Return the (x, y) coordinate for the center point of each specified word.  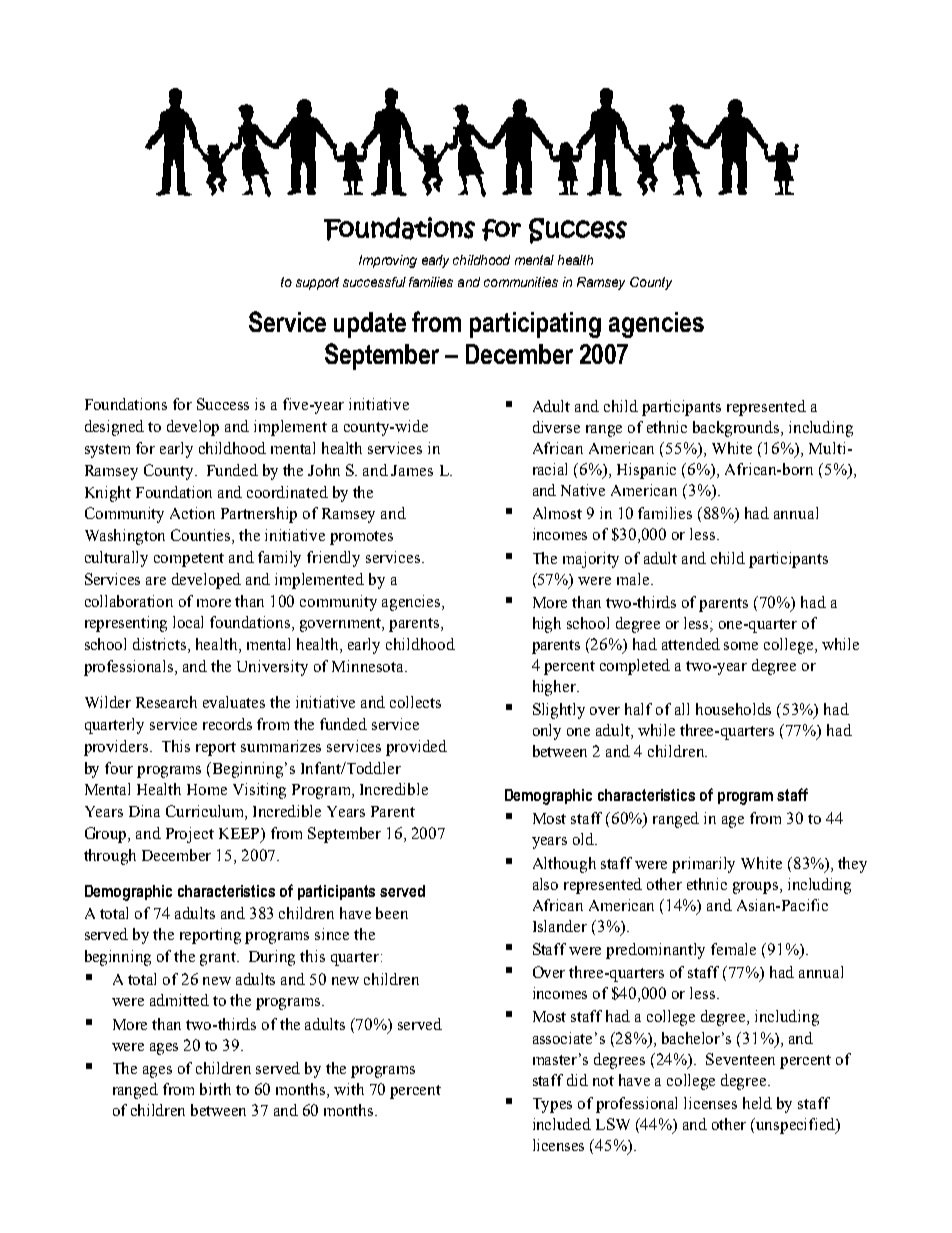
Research (166, 702)
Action (192, 513)
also (545, 884)
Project (190, 835)
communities (521, 282)
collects (415, 702)
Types (552, 1105)
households (733, 709)
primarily (703, 865)
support (317, 283)
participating (535, 325)
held (757, 1103)
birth (215, 1089)
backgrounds (737, 429)
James (412, 470)
